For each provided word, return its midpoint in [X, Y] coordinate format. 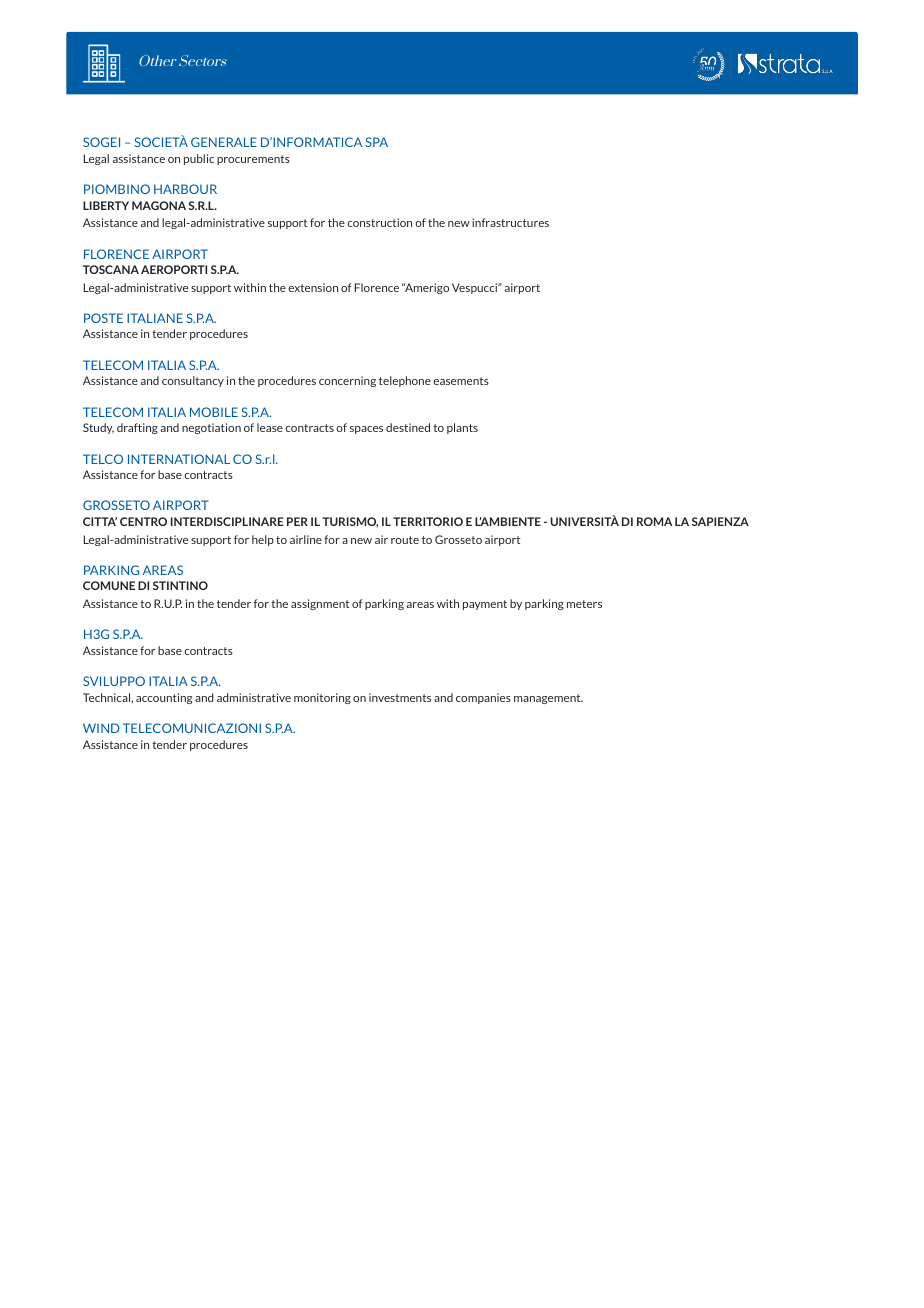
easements [461, 381]
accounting [164, 698]
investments [400, 697]
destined [408, 427]
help [263, 540]
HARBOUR [185, 189]
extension [313, 287]
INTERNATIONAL [179, 459]
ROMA [654, 521]
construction [379, 222]
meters [584, 604]
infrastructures [510, 222]
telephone [405, 381]
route [405, 540]
